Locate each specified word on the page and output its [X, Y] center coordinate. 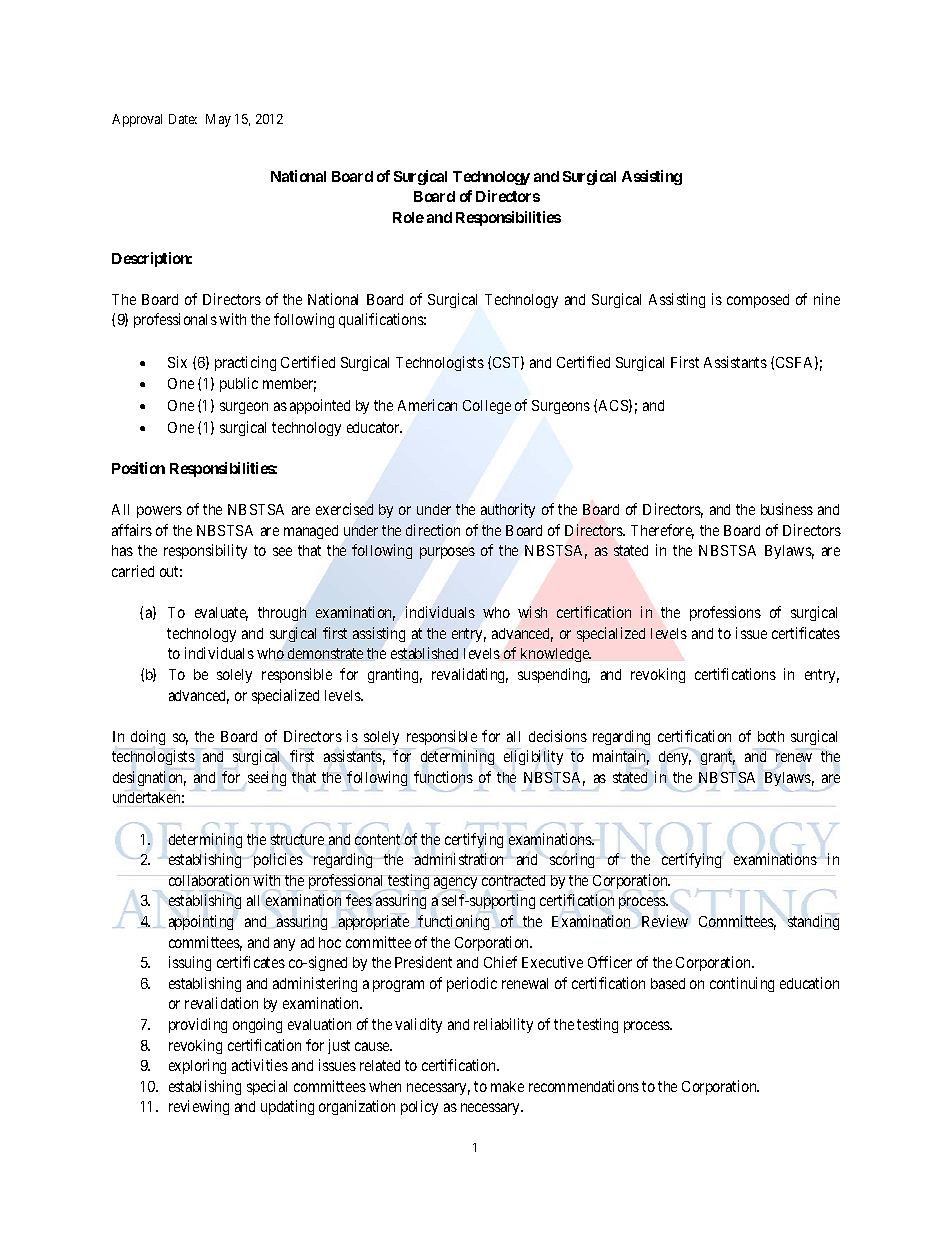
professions [725, 613]
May [218, 120]
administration [459, 859]
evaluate [221, 614]
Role [408, 217]
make [507, 1086]
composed [758, 301]
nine [827, 299]
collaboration [209, 880]
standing [813, 922]
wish [532, 612]
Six [177, 362]
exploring [197, 1066]
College [487, 407]
